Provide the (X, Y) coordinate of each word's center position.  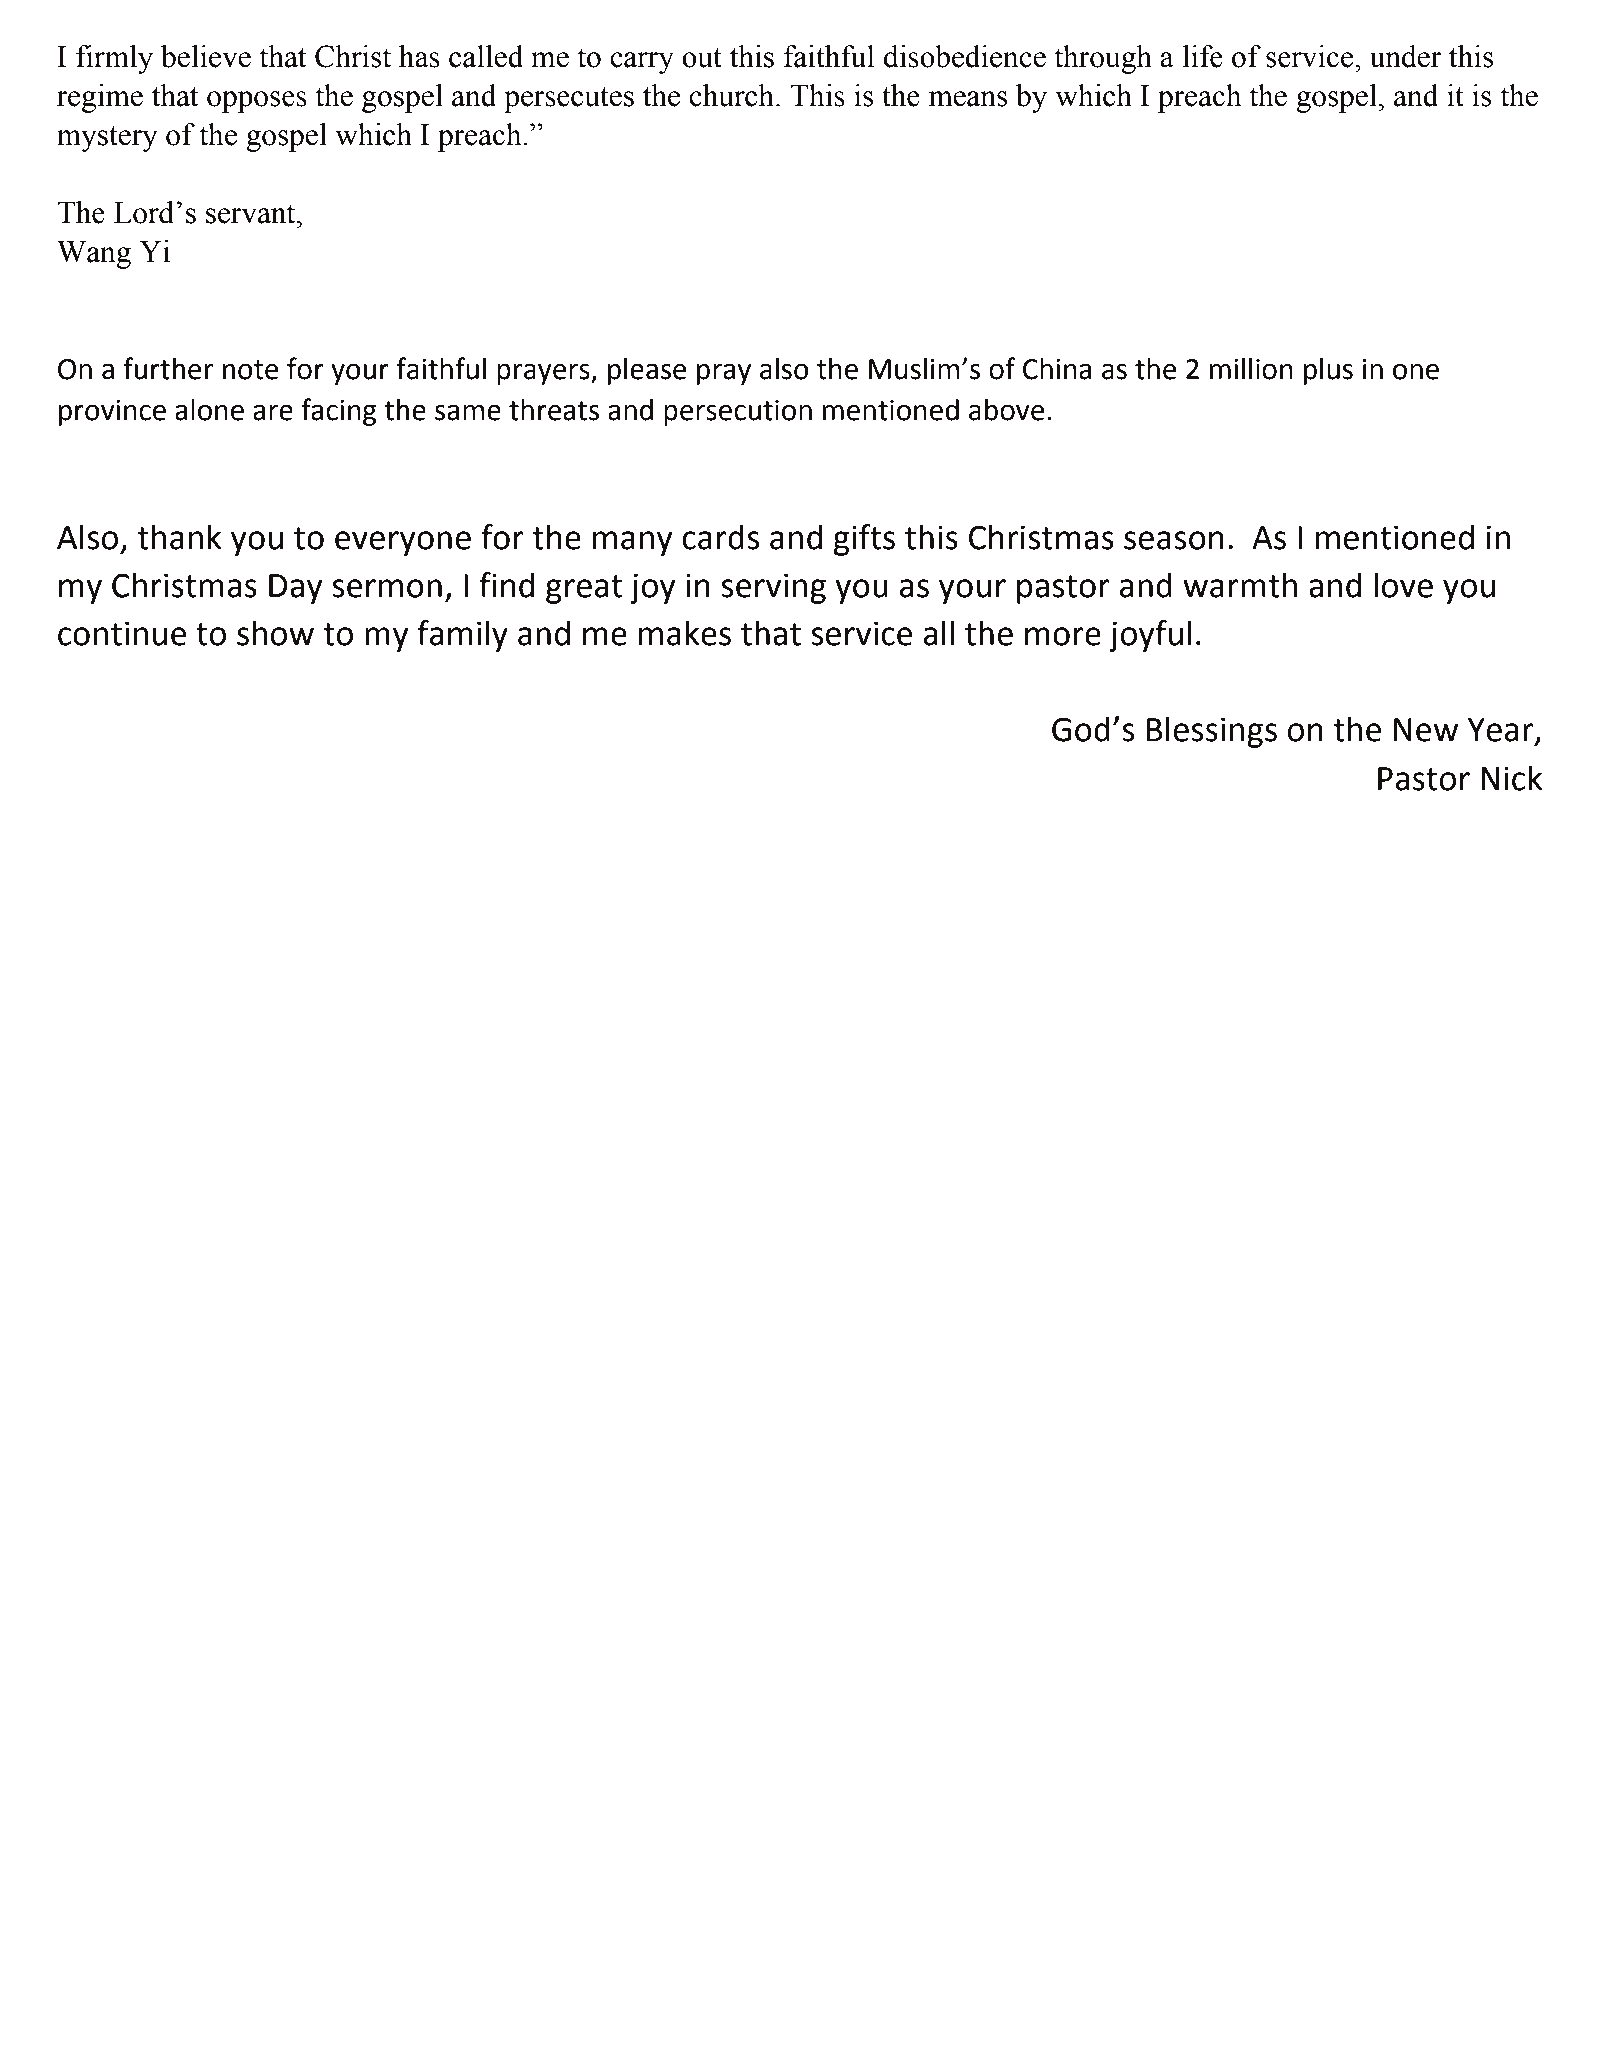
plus (1328, 371)
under (1406, 56)
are (273, 412)
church (731, 95)
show (275, 633)
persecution (738, 413)
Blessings (1212, 732)
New (1426, 730)
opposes (257, 102)
